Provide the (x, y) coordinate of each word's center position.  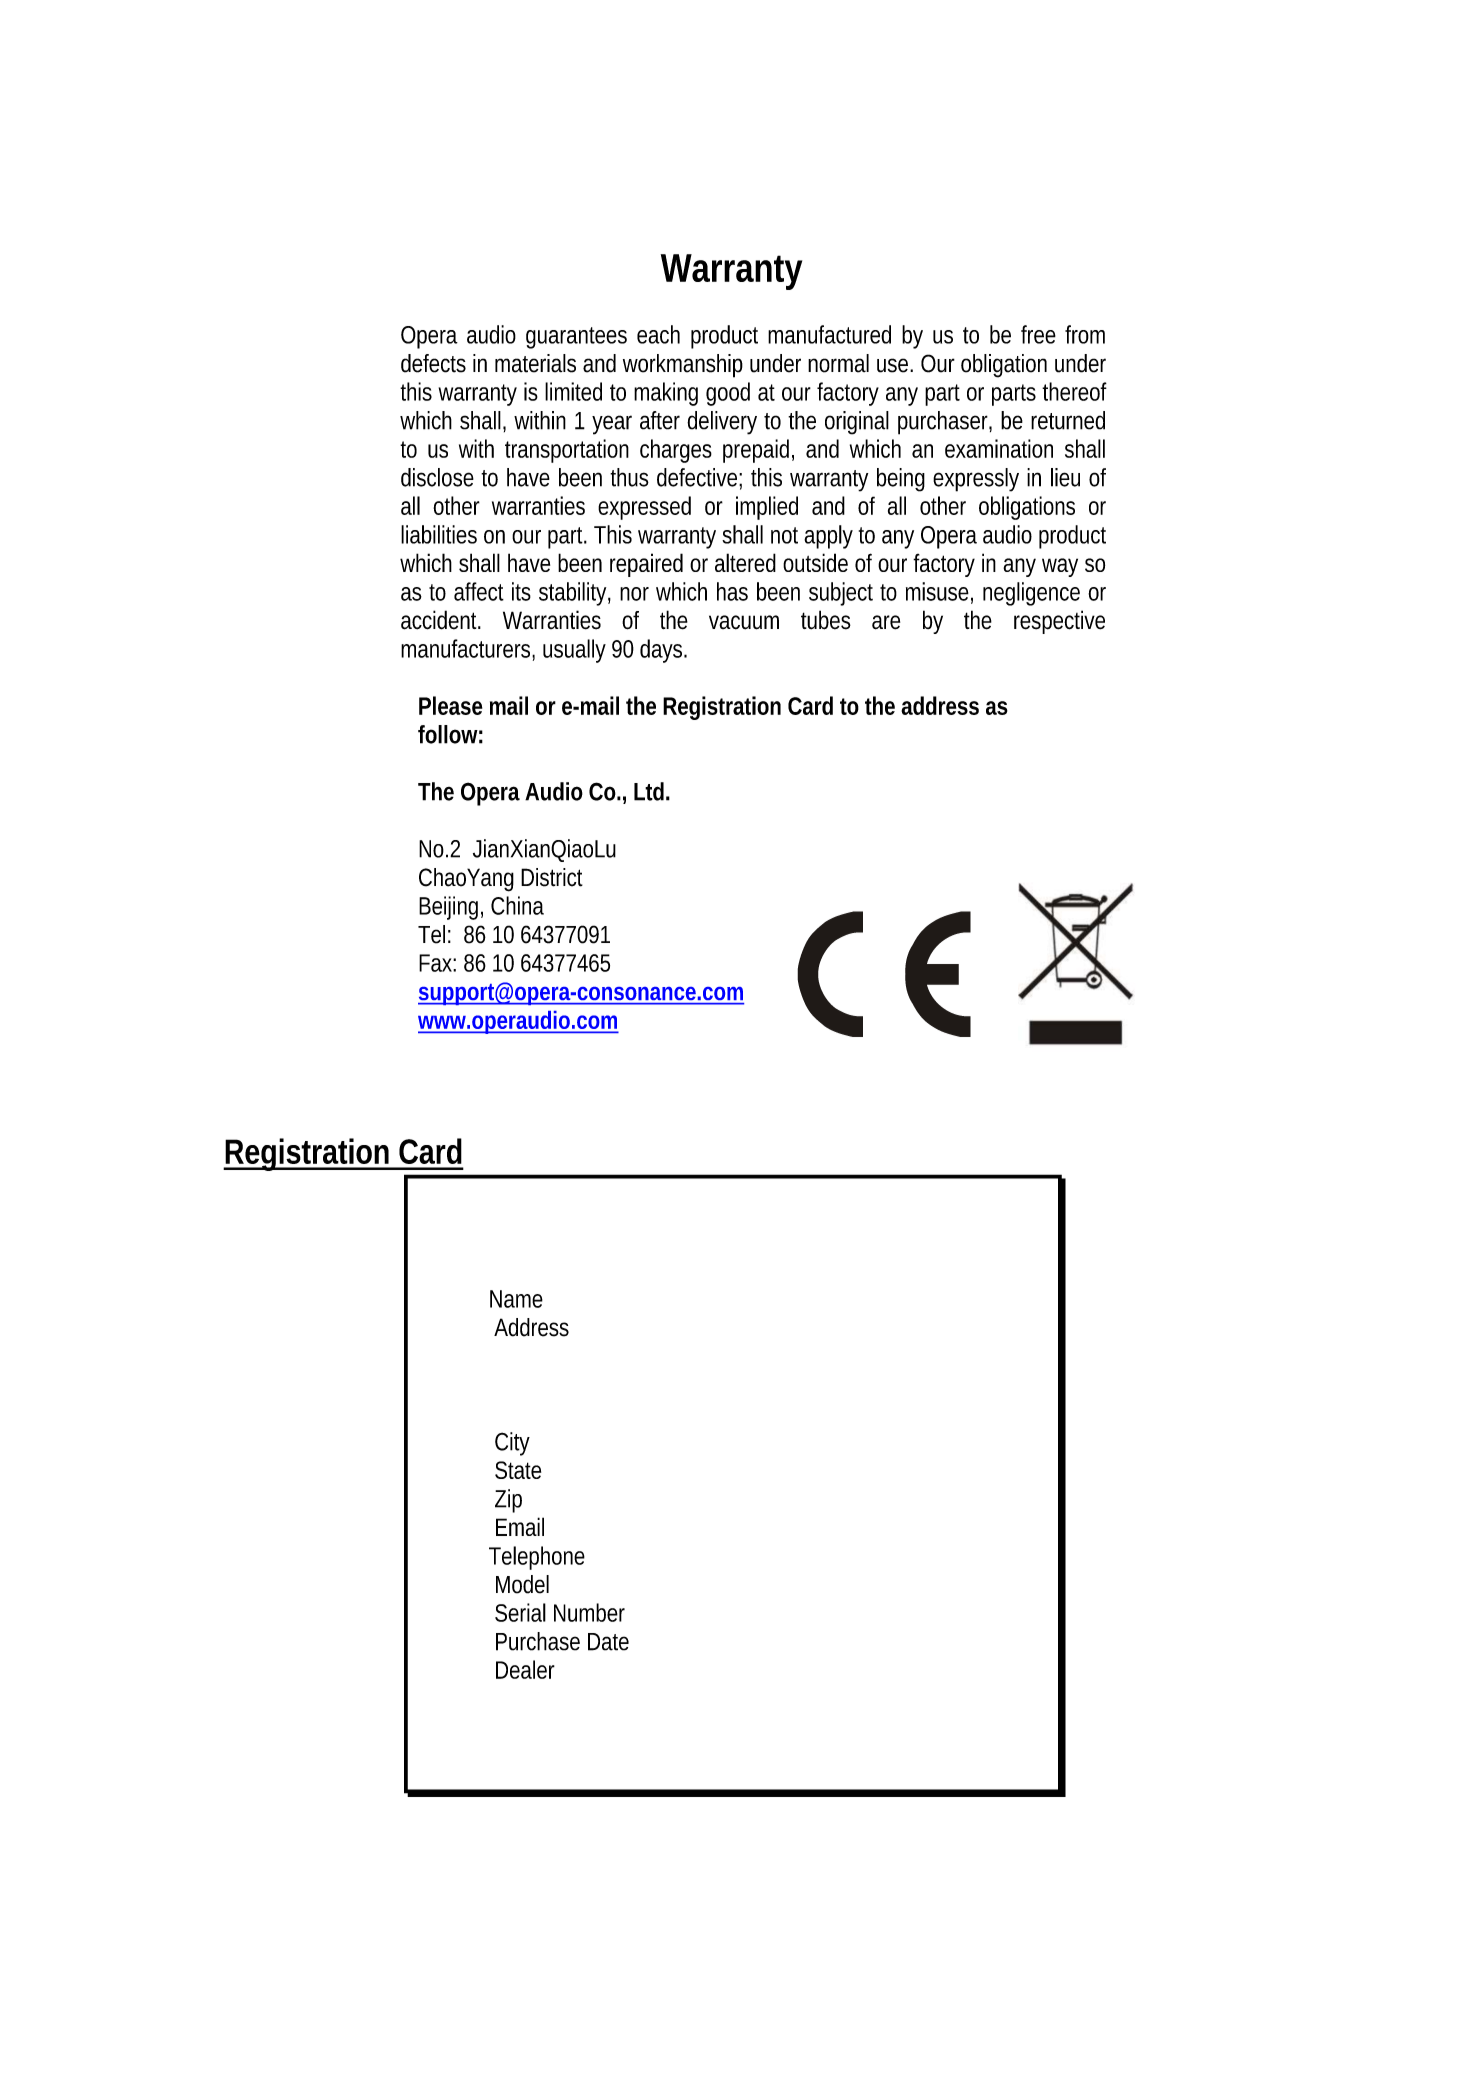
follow (450, 734)
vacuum (744, 622)
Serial (520, 1612)
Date (608, 1642)
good (728, 394)
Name (516, 1299)
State (518, 1470)
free (1038, 334)
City (512, 1444)
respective (1059, 622)
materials (535, 363)
